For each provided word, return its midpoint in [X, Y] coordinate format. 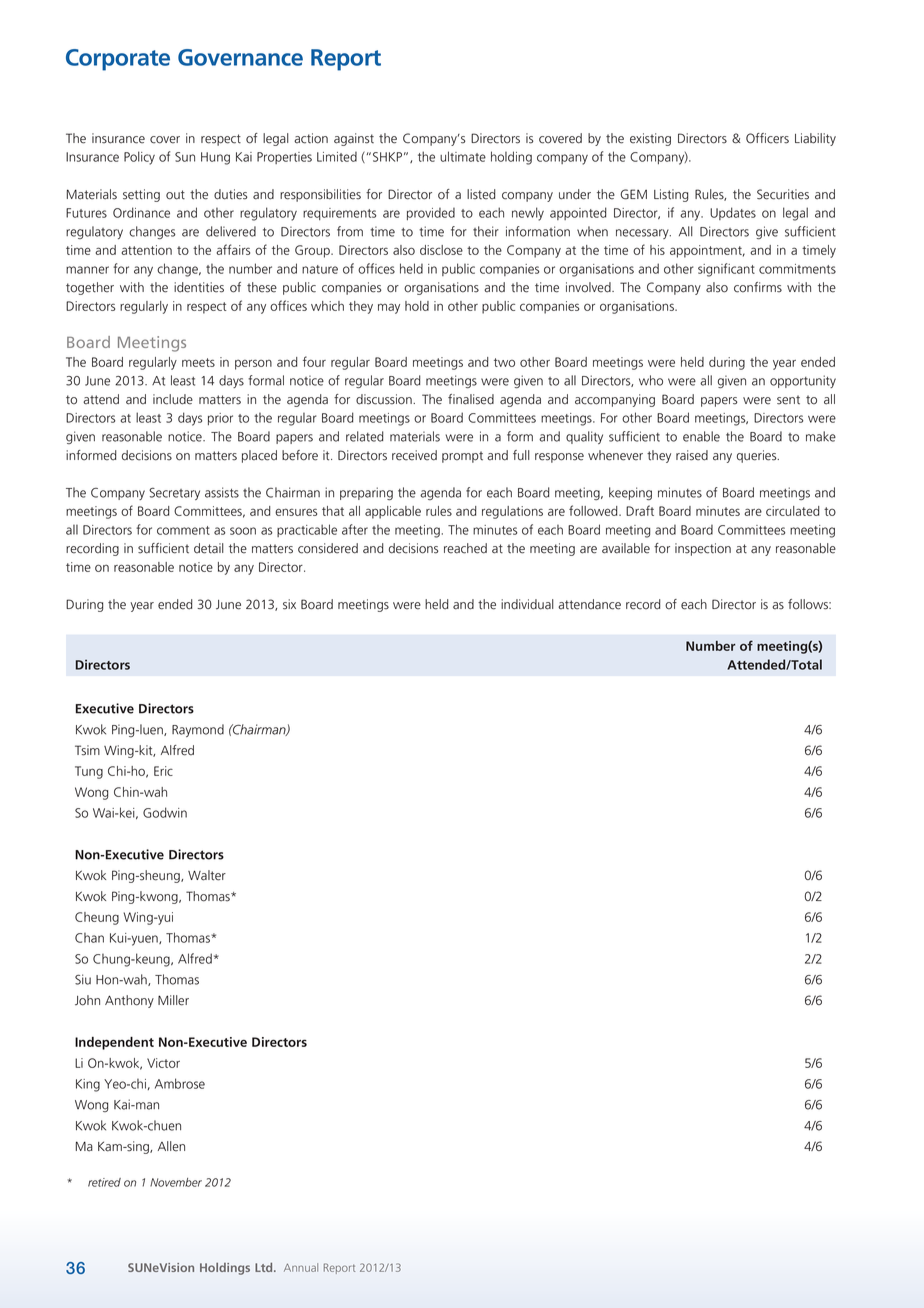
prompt [462, 457]
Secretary [174, 494]
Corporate [118, 60]
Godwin [165, 812]
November [176, 1182]
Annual [301, 1267]
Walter [207, 875]
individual [527, 604]
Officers [767, 138]
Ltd [265, 1267]
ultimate [463, 156]
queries [758, 456]
